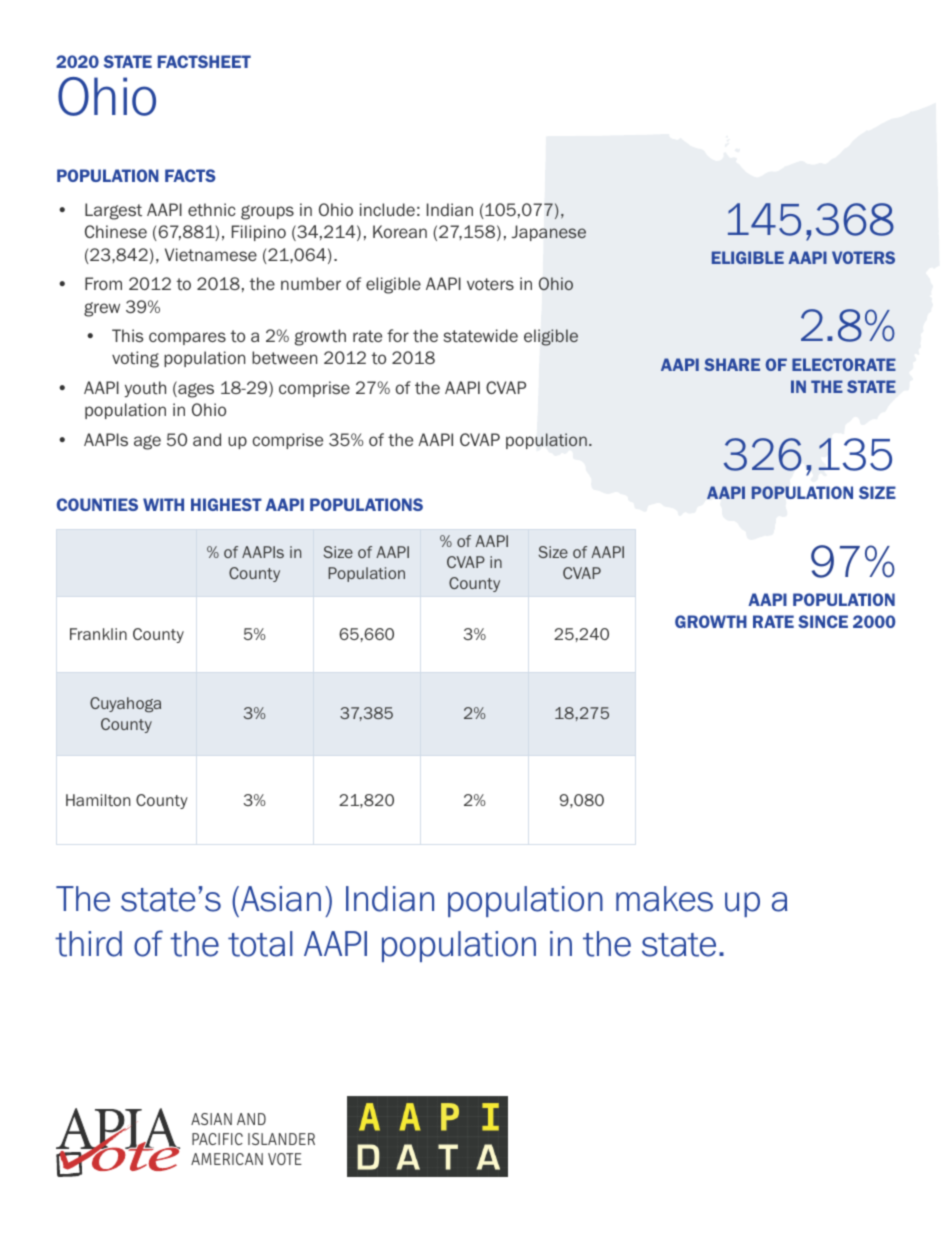 The image size is (952, 1233). I want to click on HIGHEST, so click(226, 504).
